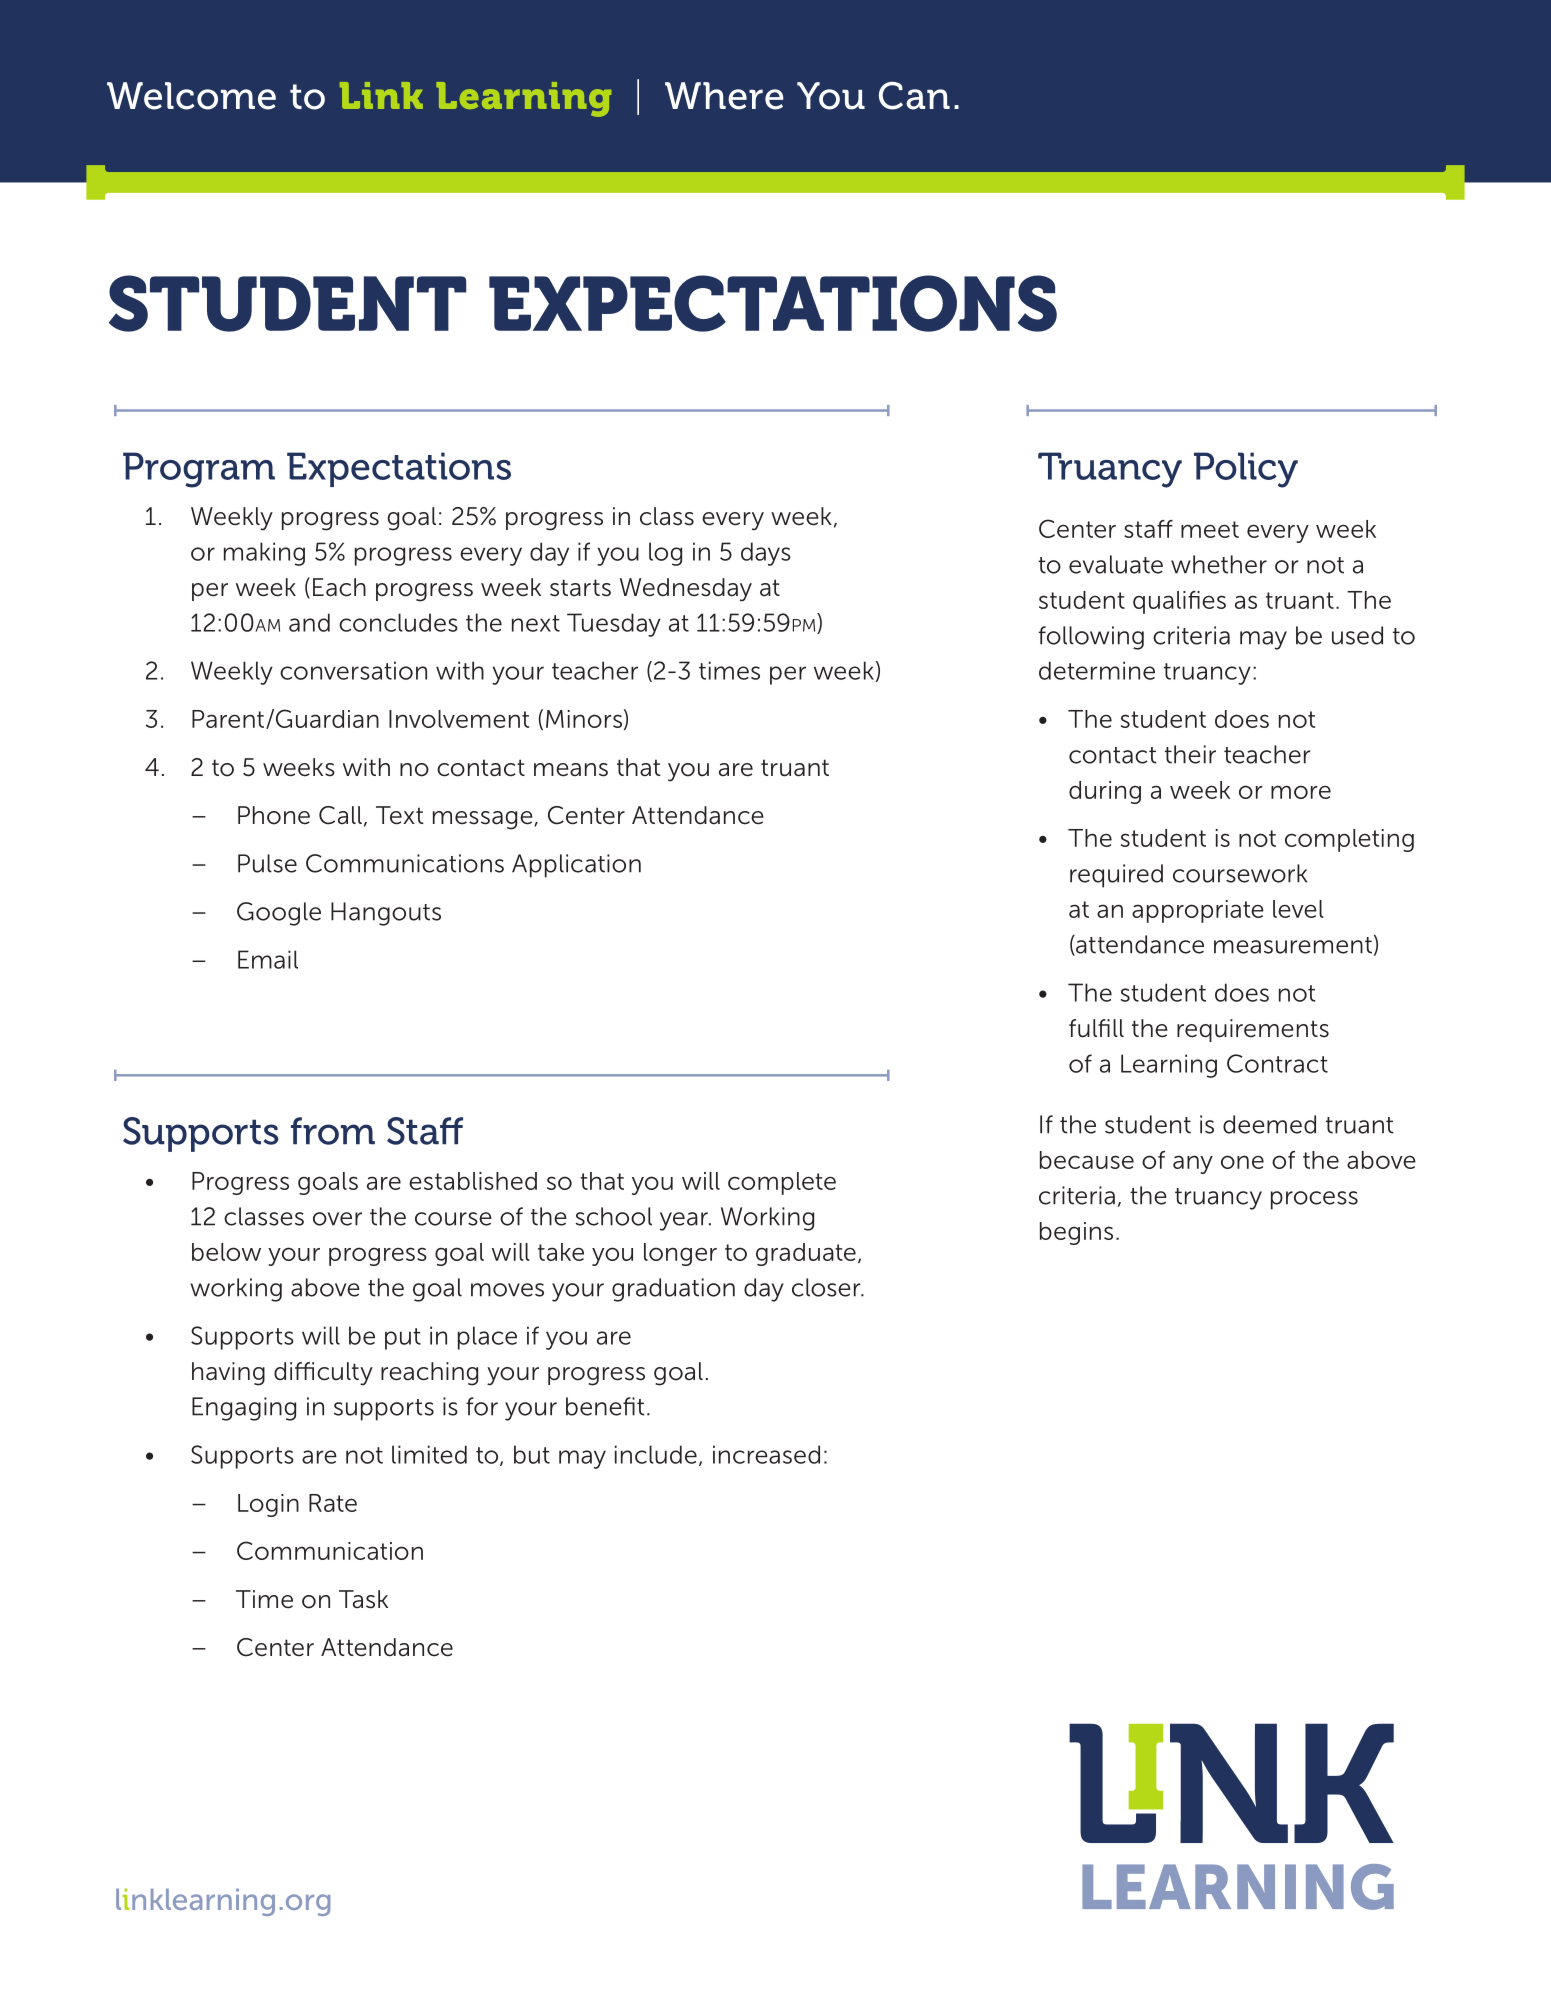  What do you see at coordinates (1198, 911) in the page?
I see `appropriate` at bounding box center [1198, 911].
